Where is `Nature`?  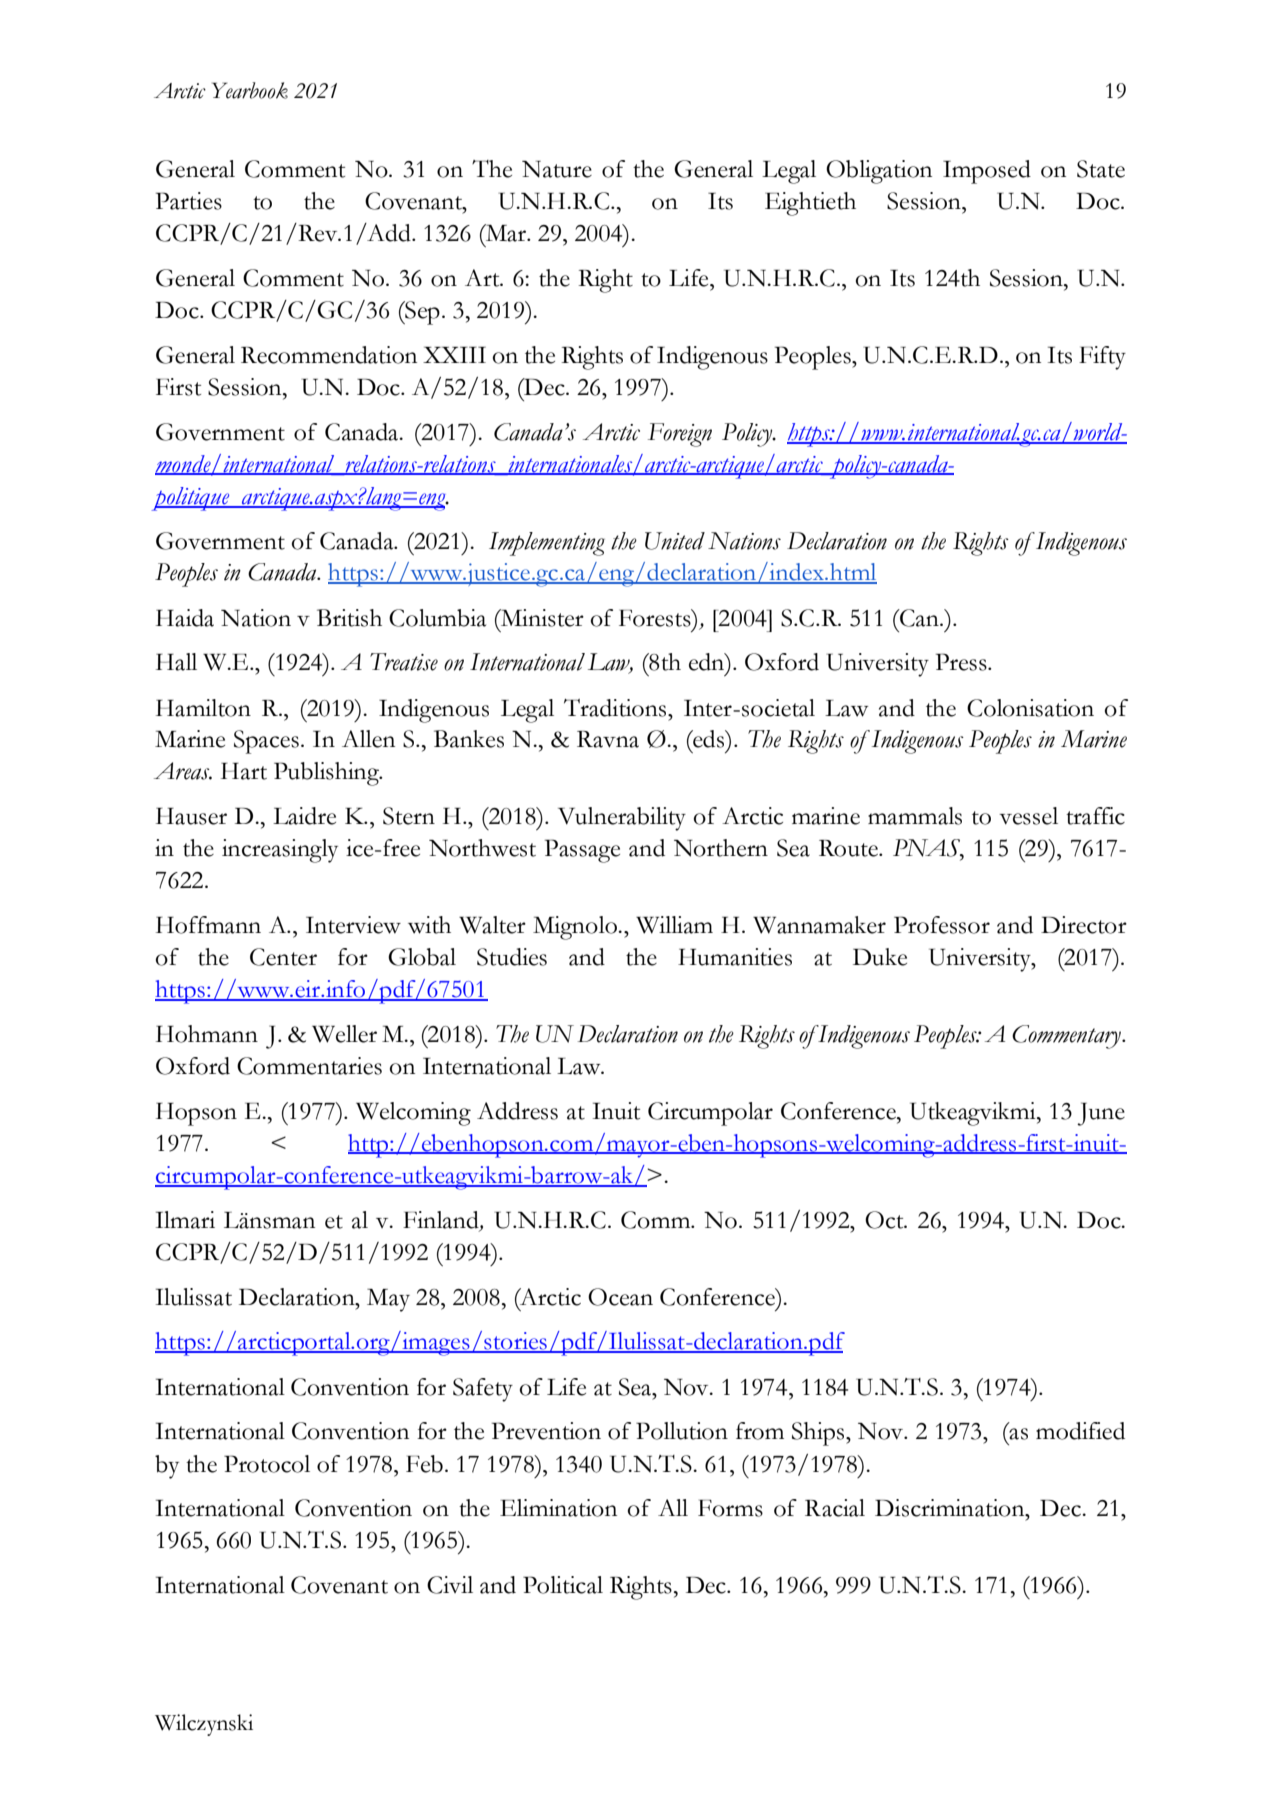
Nature is located at coordinates (557, 169).
